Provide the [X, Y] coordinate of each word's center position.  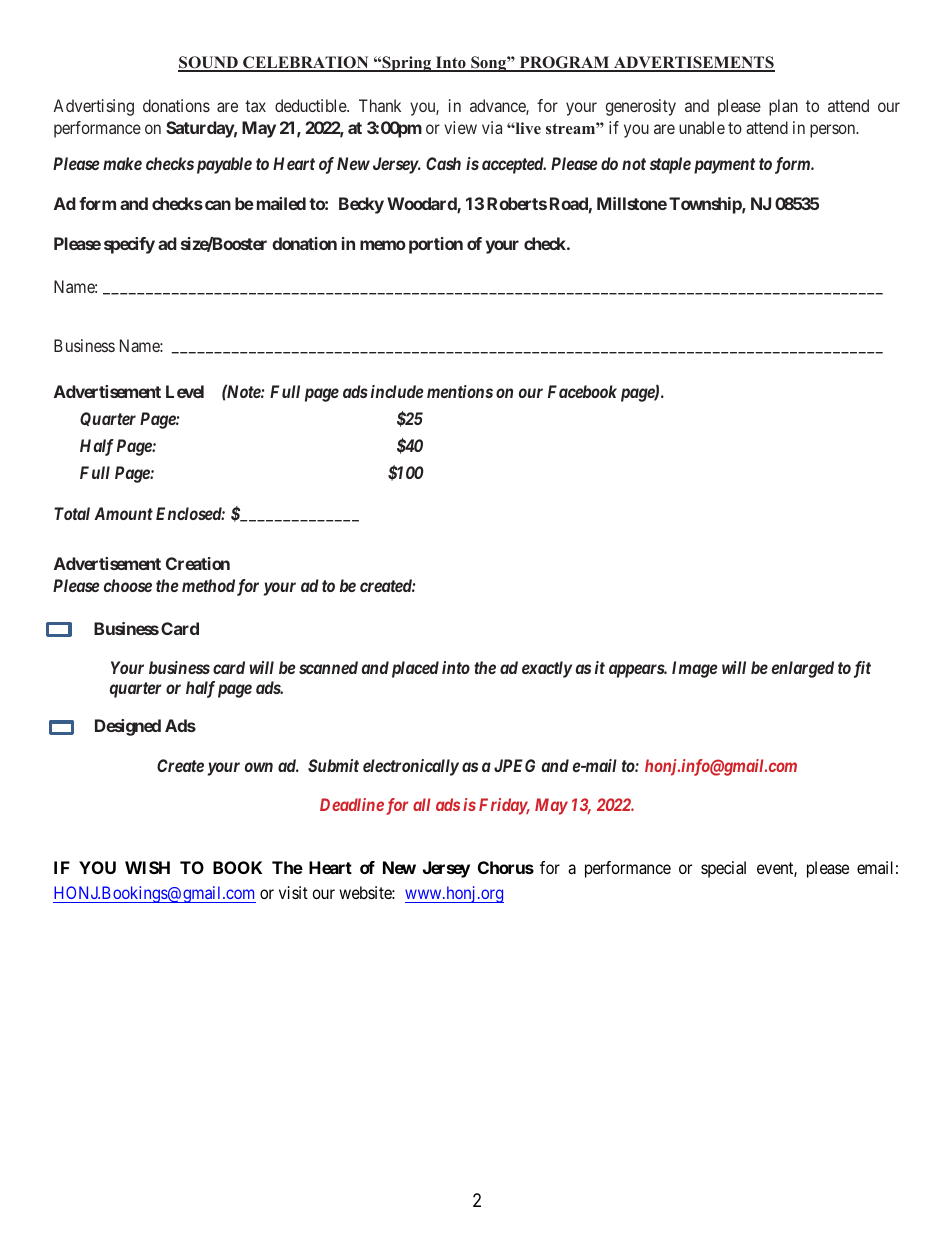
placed [415, 669]
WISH [147, 867]
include [397, 391]
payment [724, 166]
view [460, 127]
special [723, 869]
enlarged [803, 669]
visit [293, 892]
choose [128, 585]
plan [783, 107]
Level [185, 391]
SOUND [209, 63]
